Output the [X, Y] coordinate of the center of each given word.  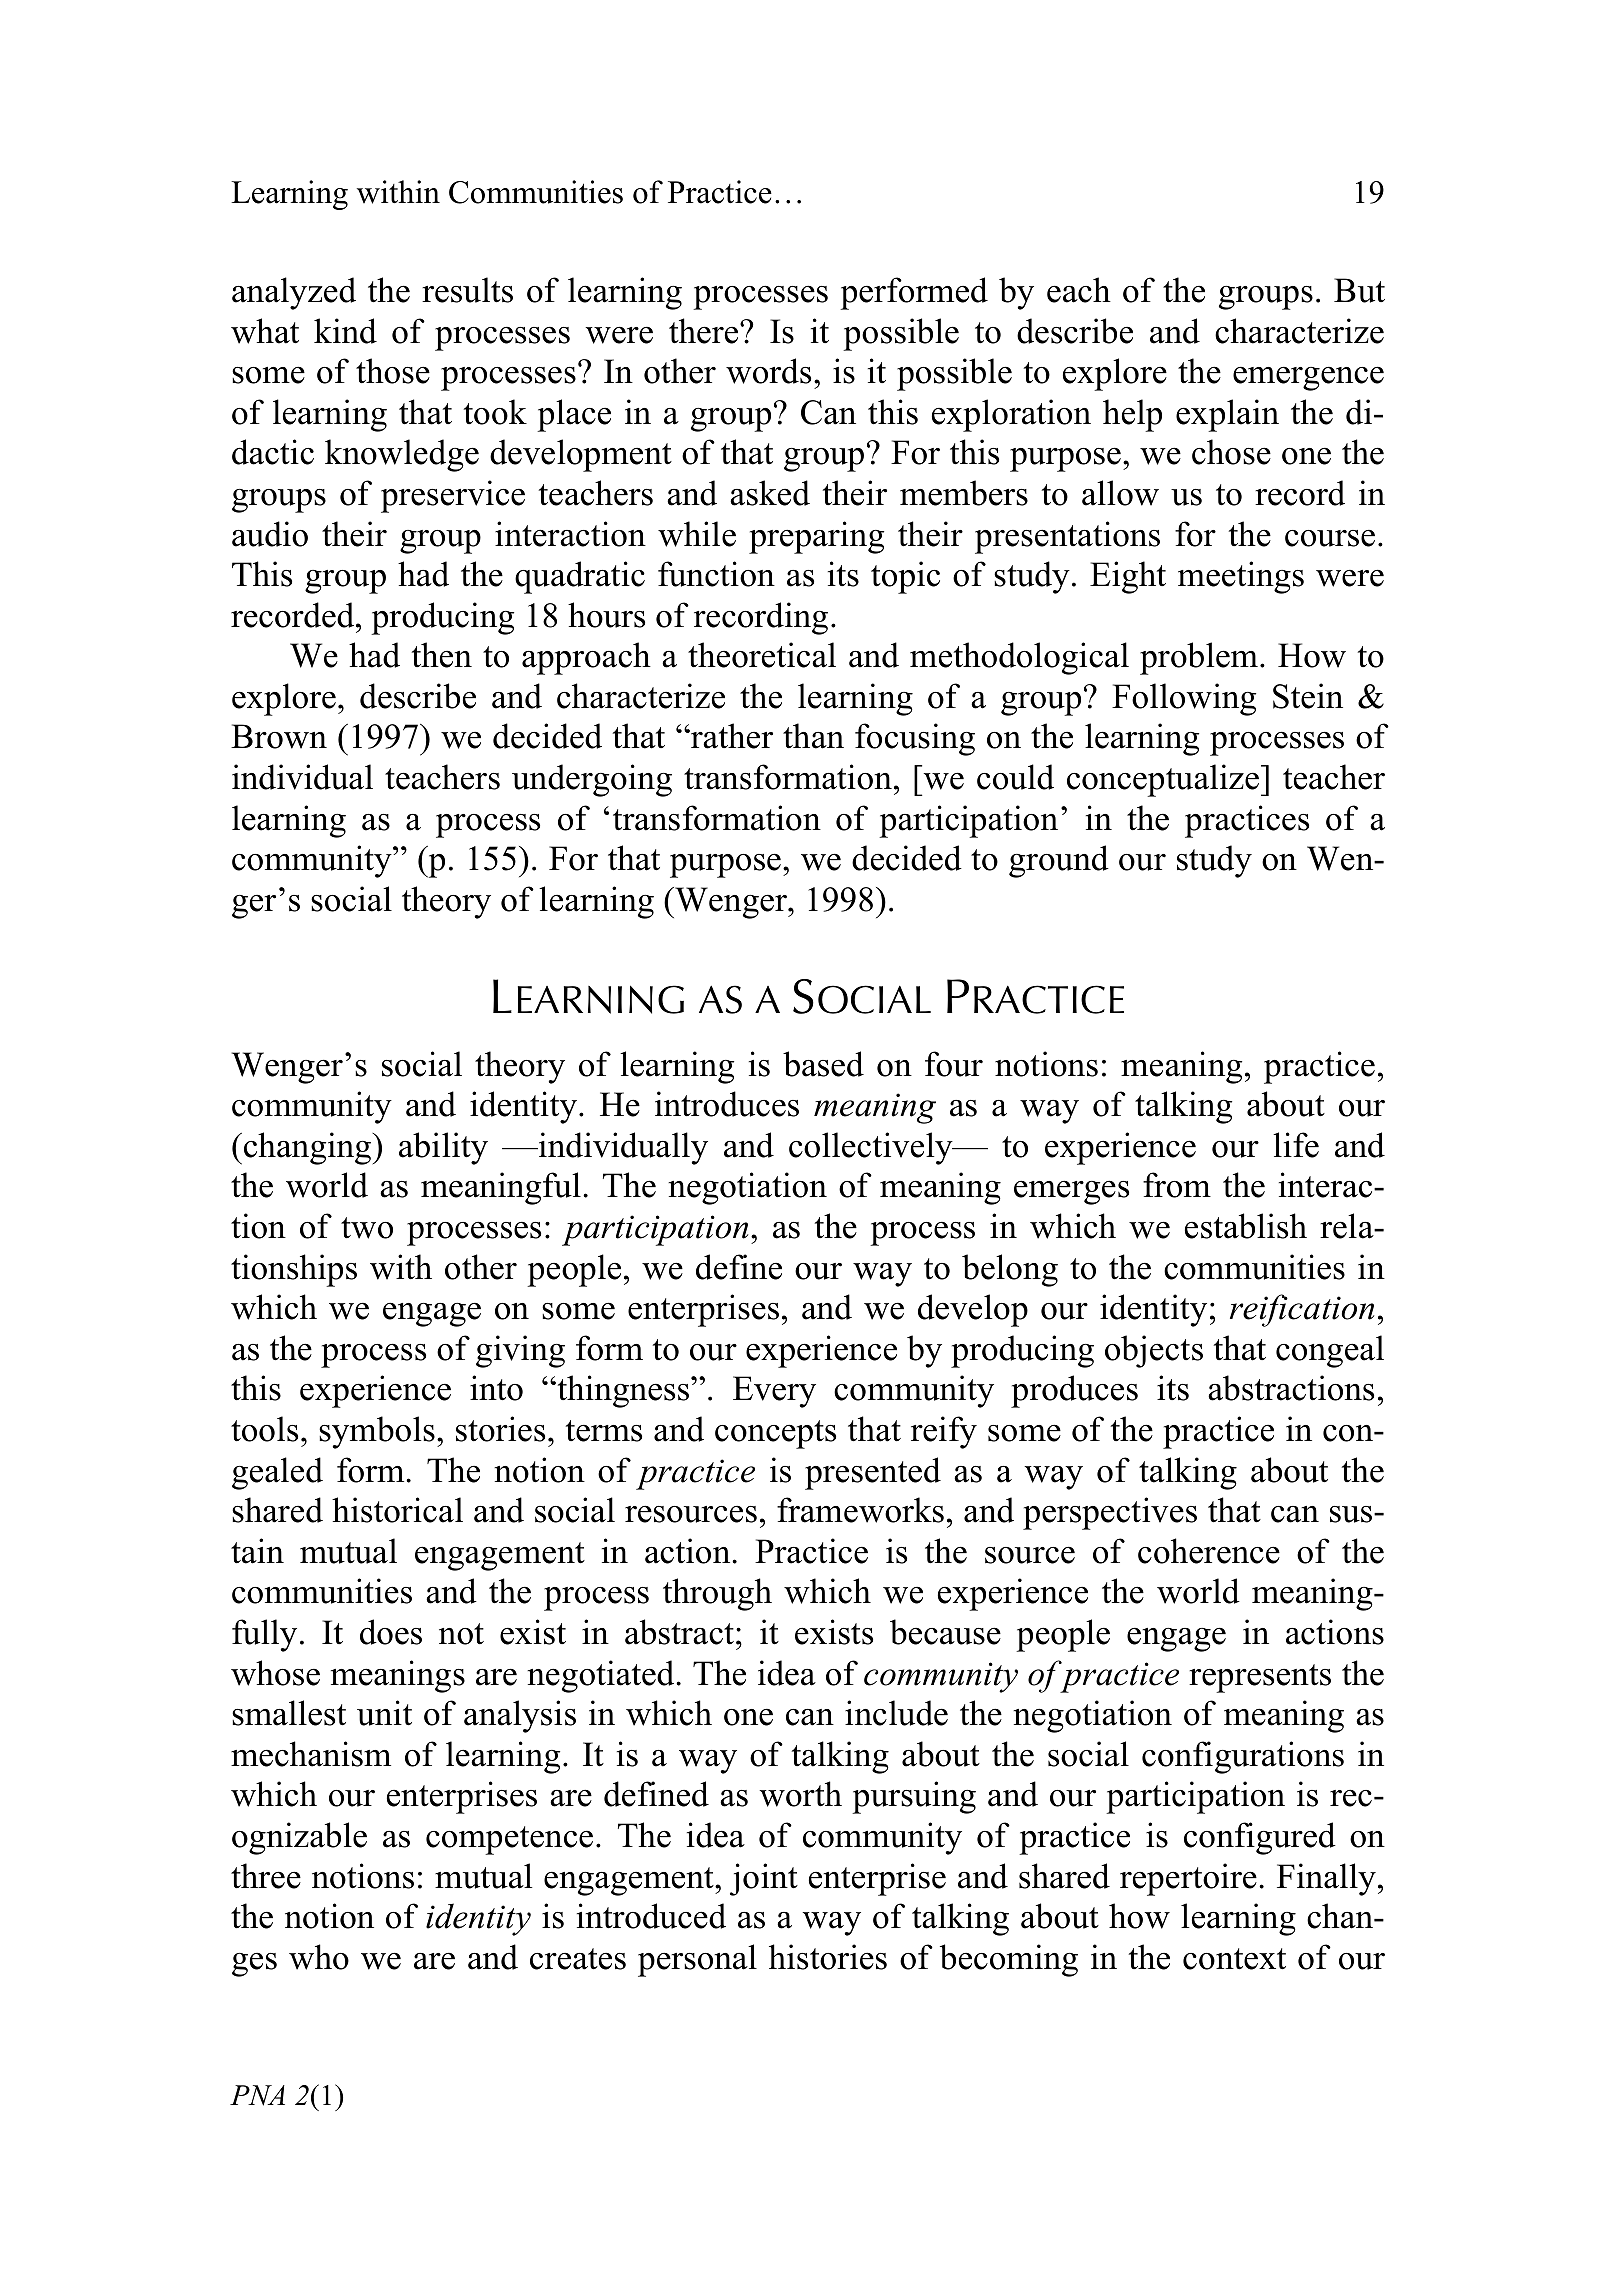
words [768, 371]
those [393, 371]
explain [1227, 415]
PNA [257, 2095]
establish [1246, 1226]
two [367, 1228]
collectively [872, 1148]
